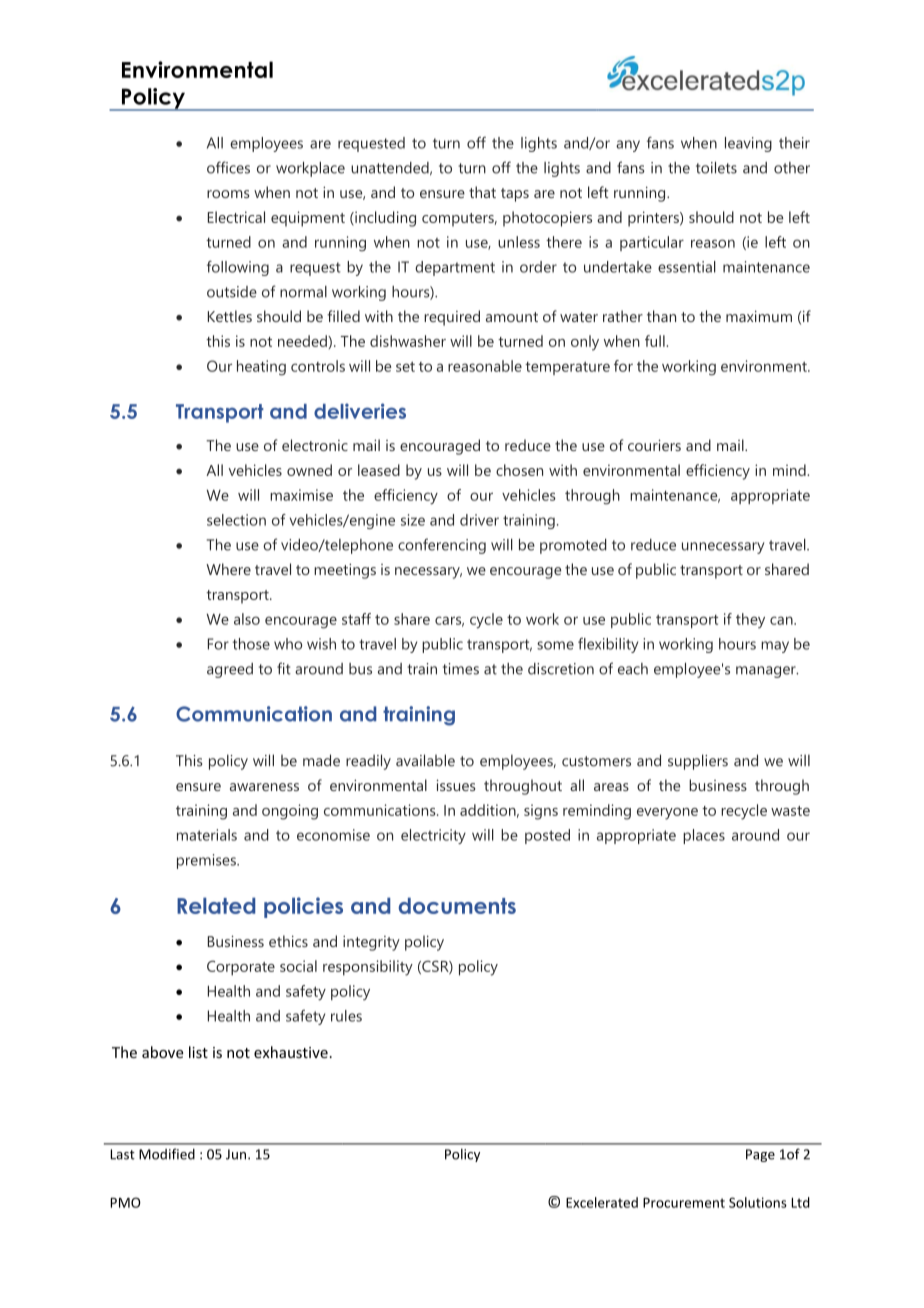 This screenshot has width=924, height=1308. What do you see at coordinates (482, 192) in the screenshot?
I see `that` at bounding box center [482, 192].
